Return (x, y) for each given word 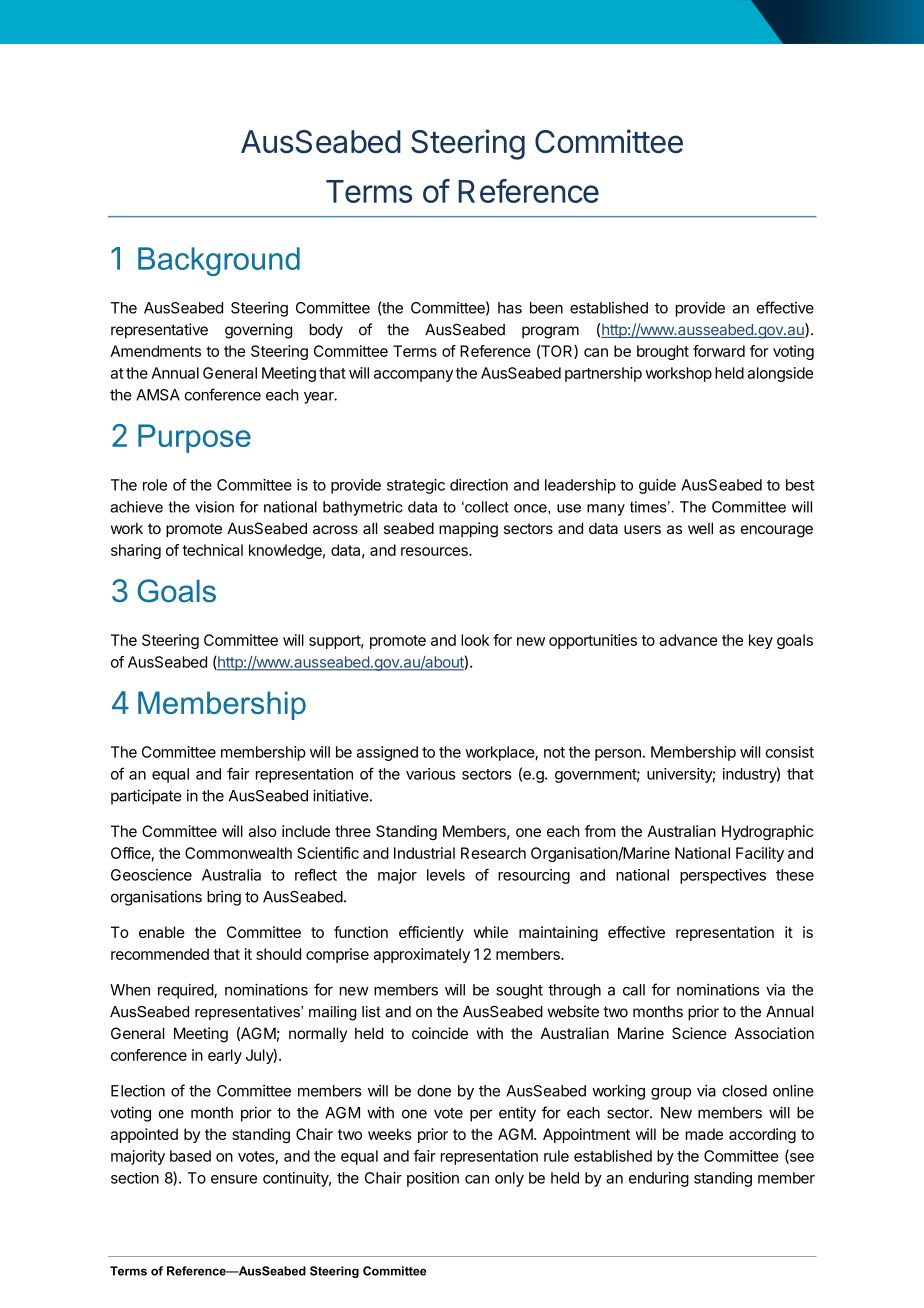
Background (219, 261)
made (704, 1134)
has (510, 308)
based (190, 1156)
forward (719, 351)
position (433, 1179)
